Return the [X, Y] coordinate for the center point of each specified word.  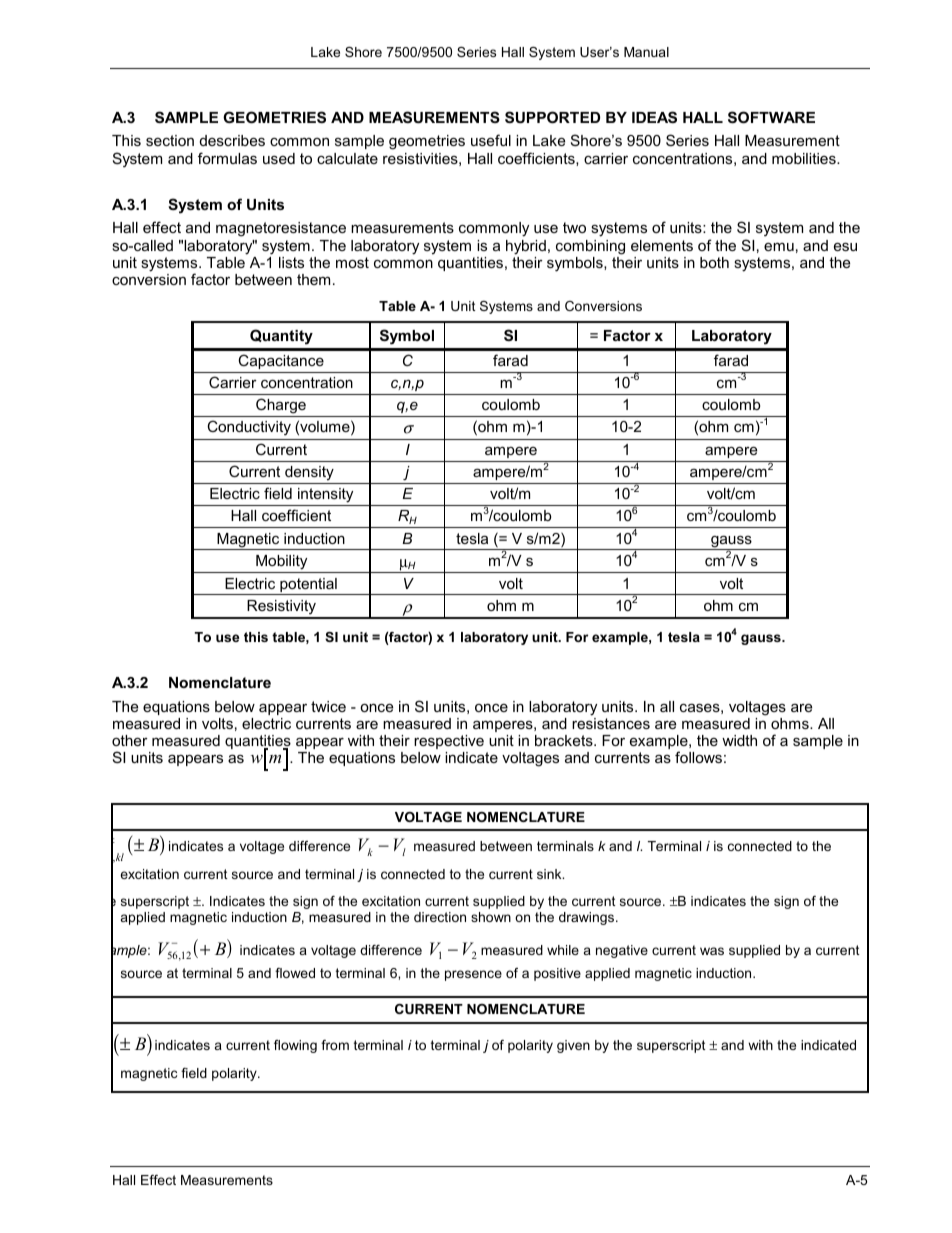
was [712, 951]
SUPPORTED [552, 117]
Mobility [281, 562]
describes [232, 140]
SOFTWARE [771, 117]
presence [473, 975]
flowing [295, 1046]
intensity [326, 497]
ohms [791, 723]
